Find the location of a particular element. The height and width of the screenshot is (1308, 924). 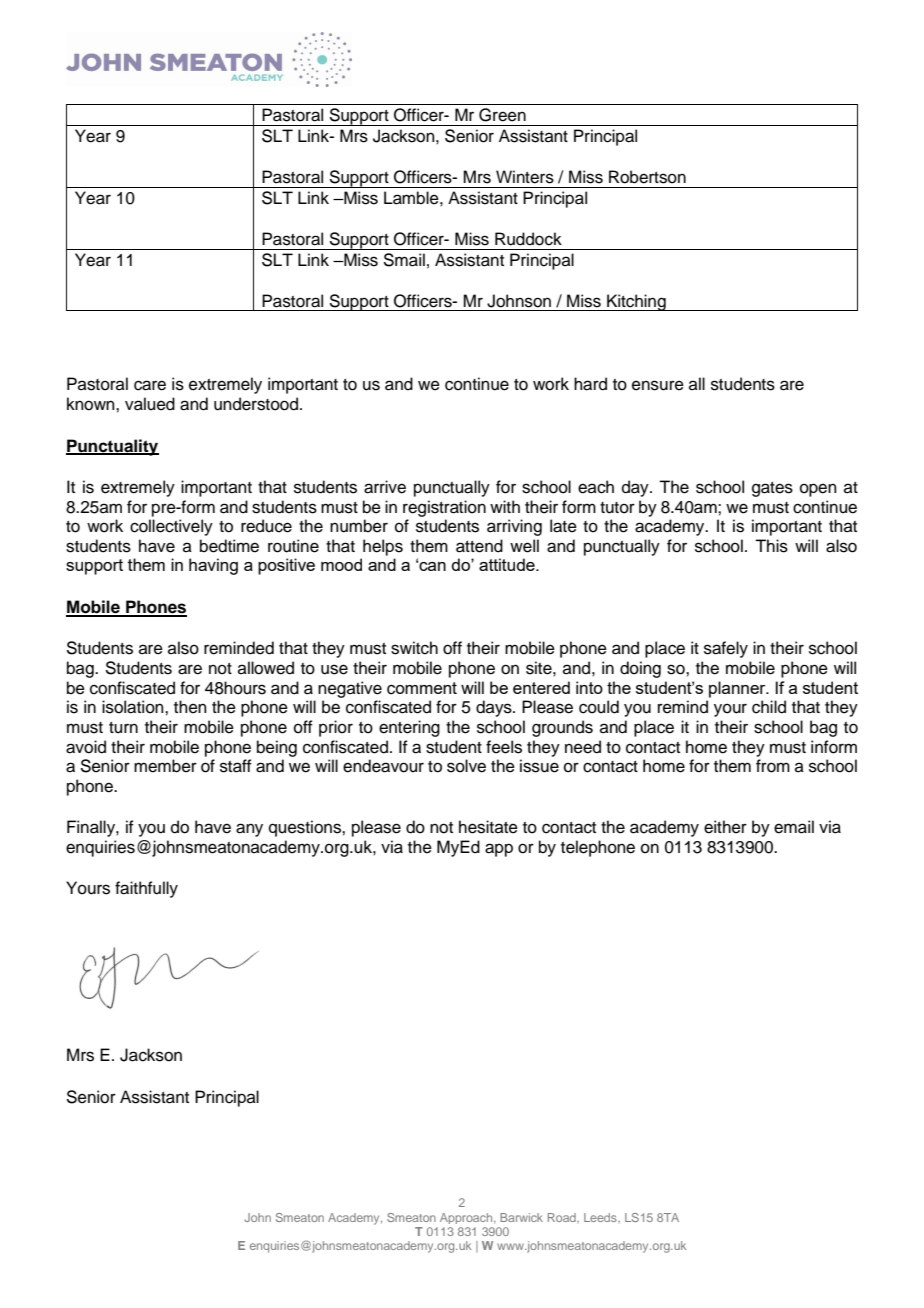

hesitate is located at coordinates (488, 827).
